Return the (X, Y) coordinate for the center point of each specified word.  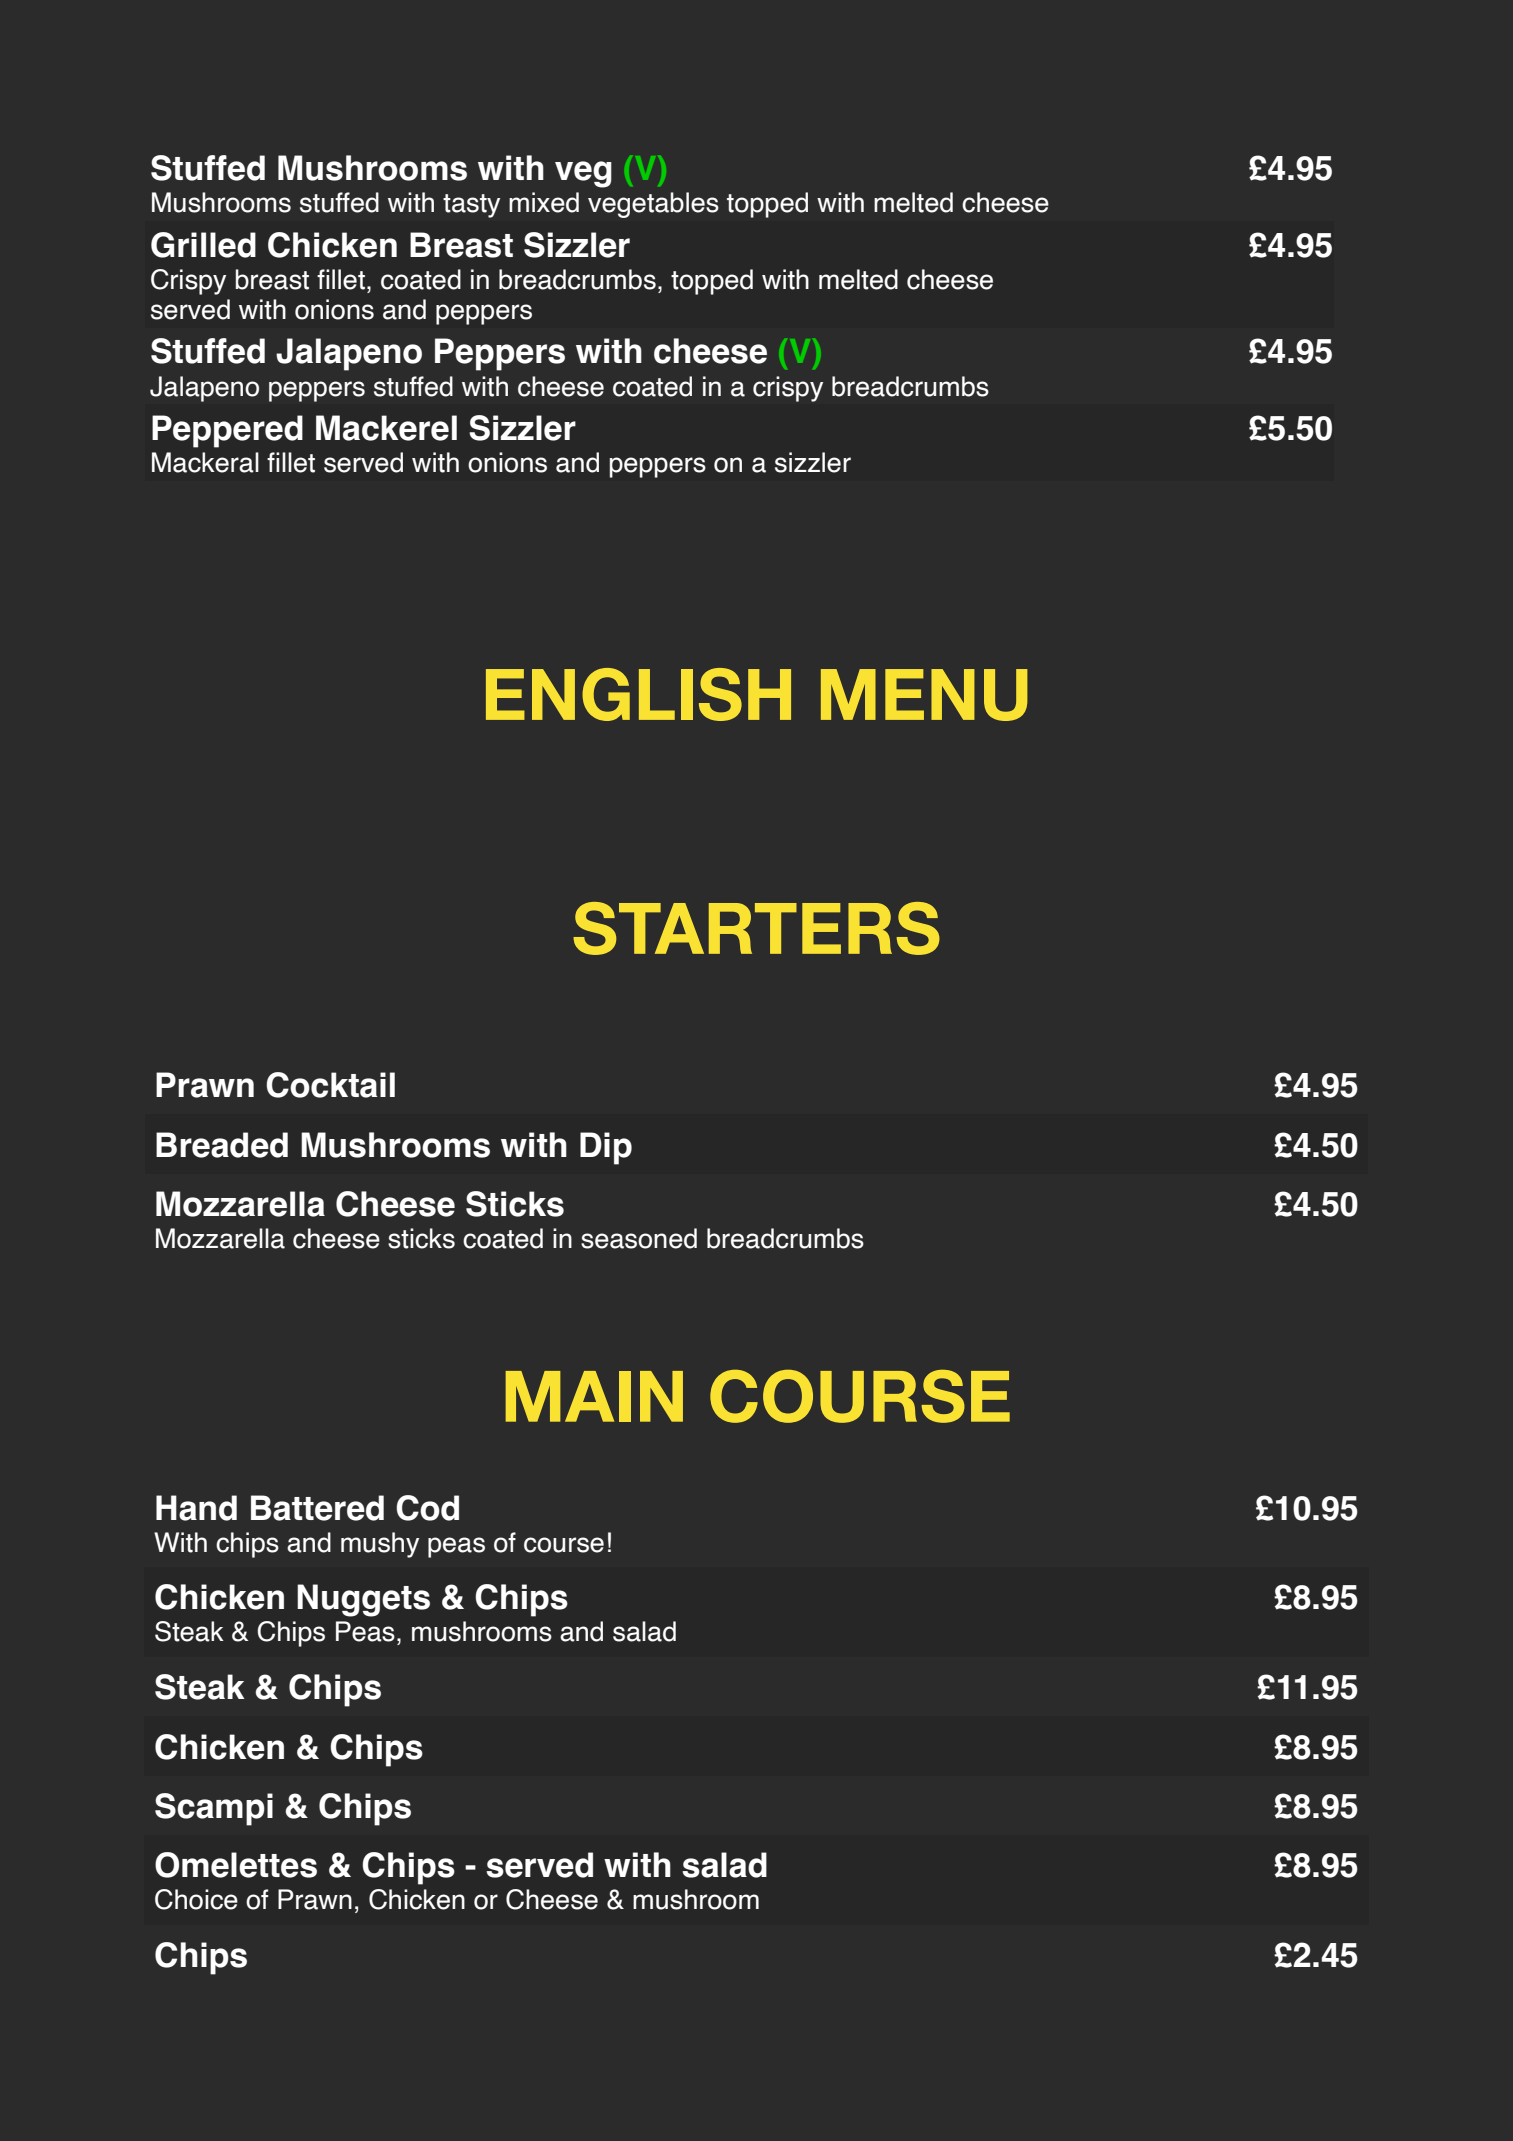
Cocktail (330, 1085)
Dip (606, 1148)
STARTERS (756, 928)
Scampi (214, 1809)
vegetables (653, 205)
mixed (544, 202)
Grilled (203, 245)
